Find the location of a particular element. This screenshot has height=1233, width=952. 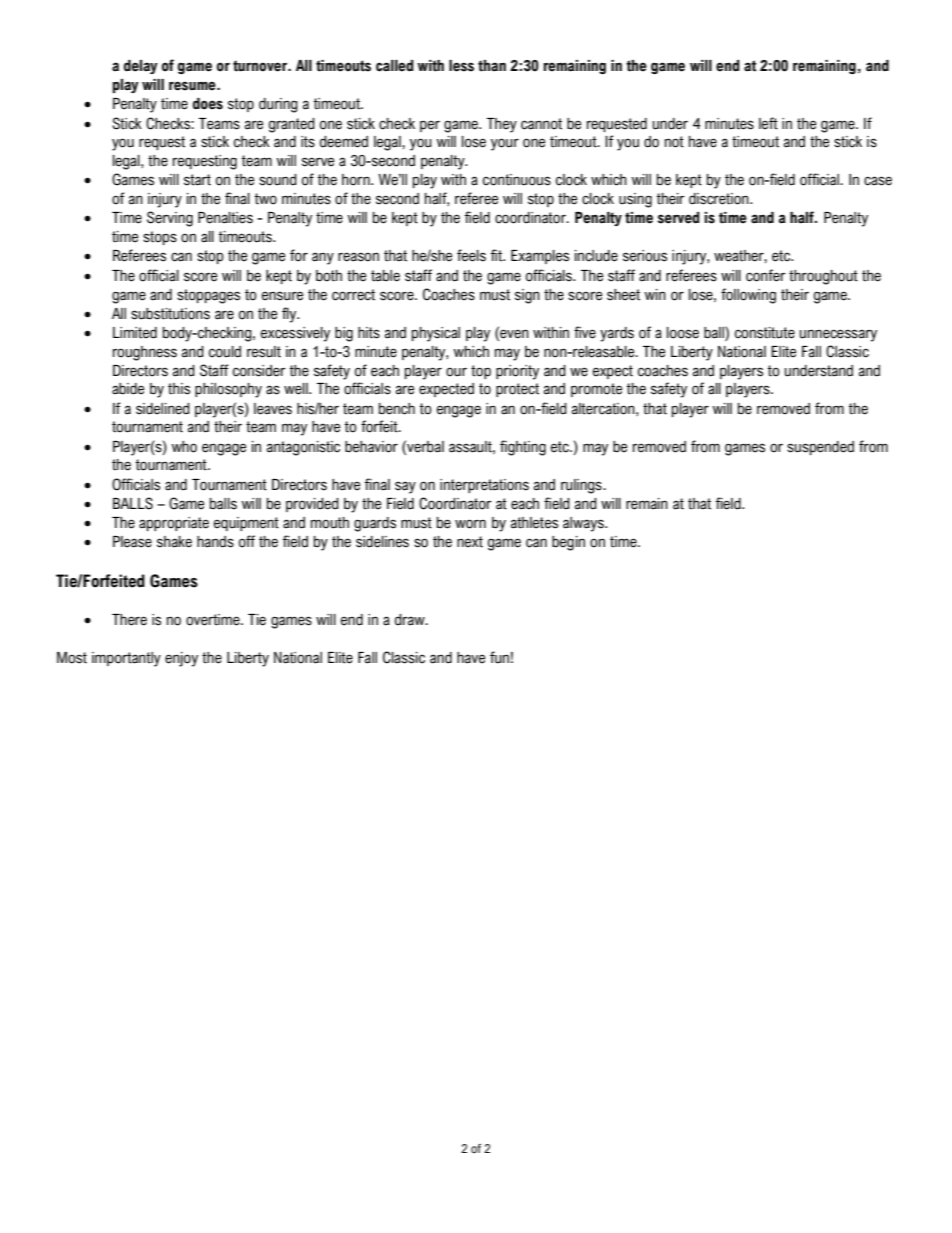

discretion is located at coordinates (720, 199).
